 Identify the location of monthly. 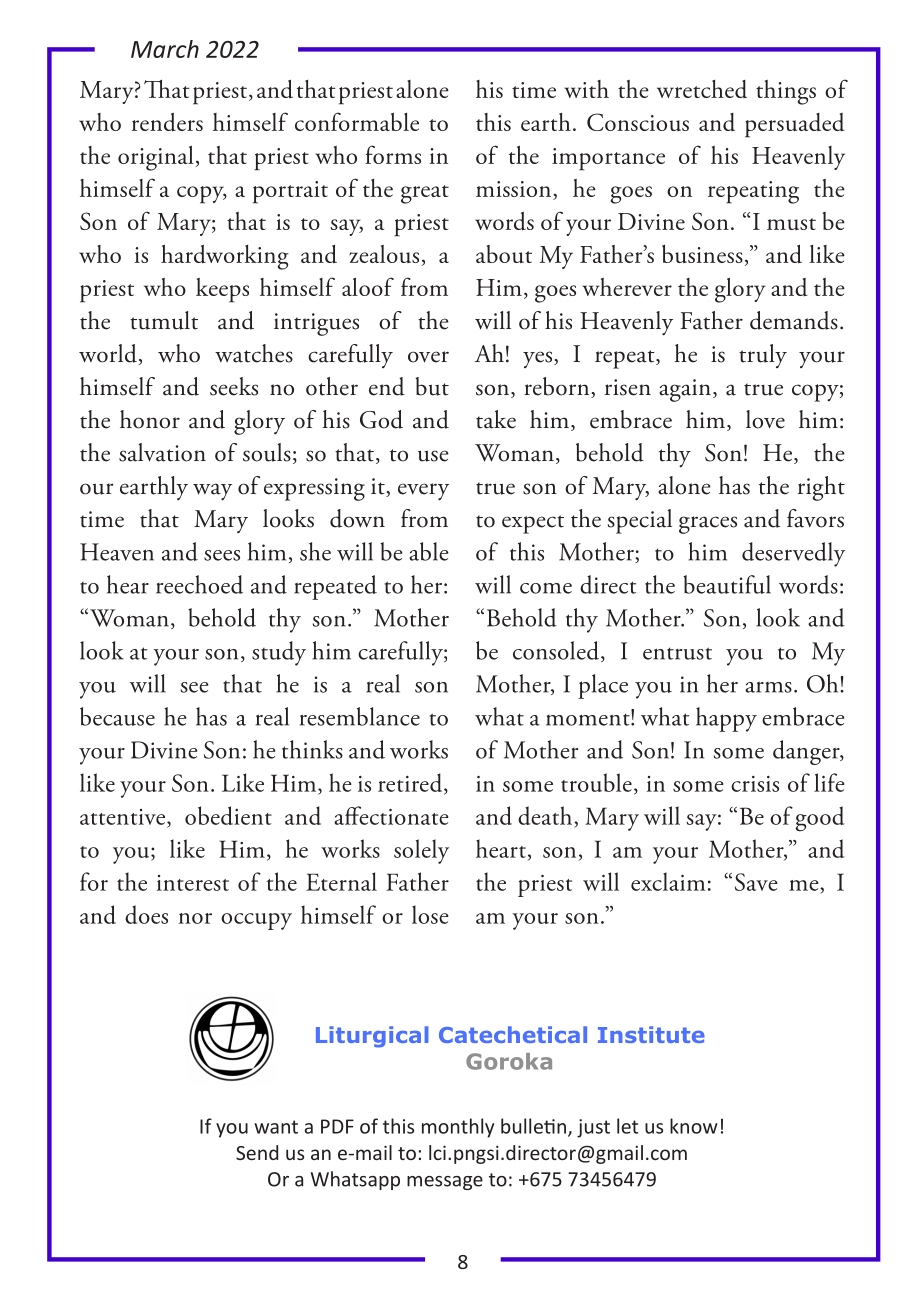
(458, 1128).
